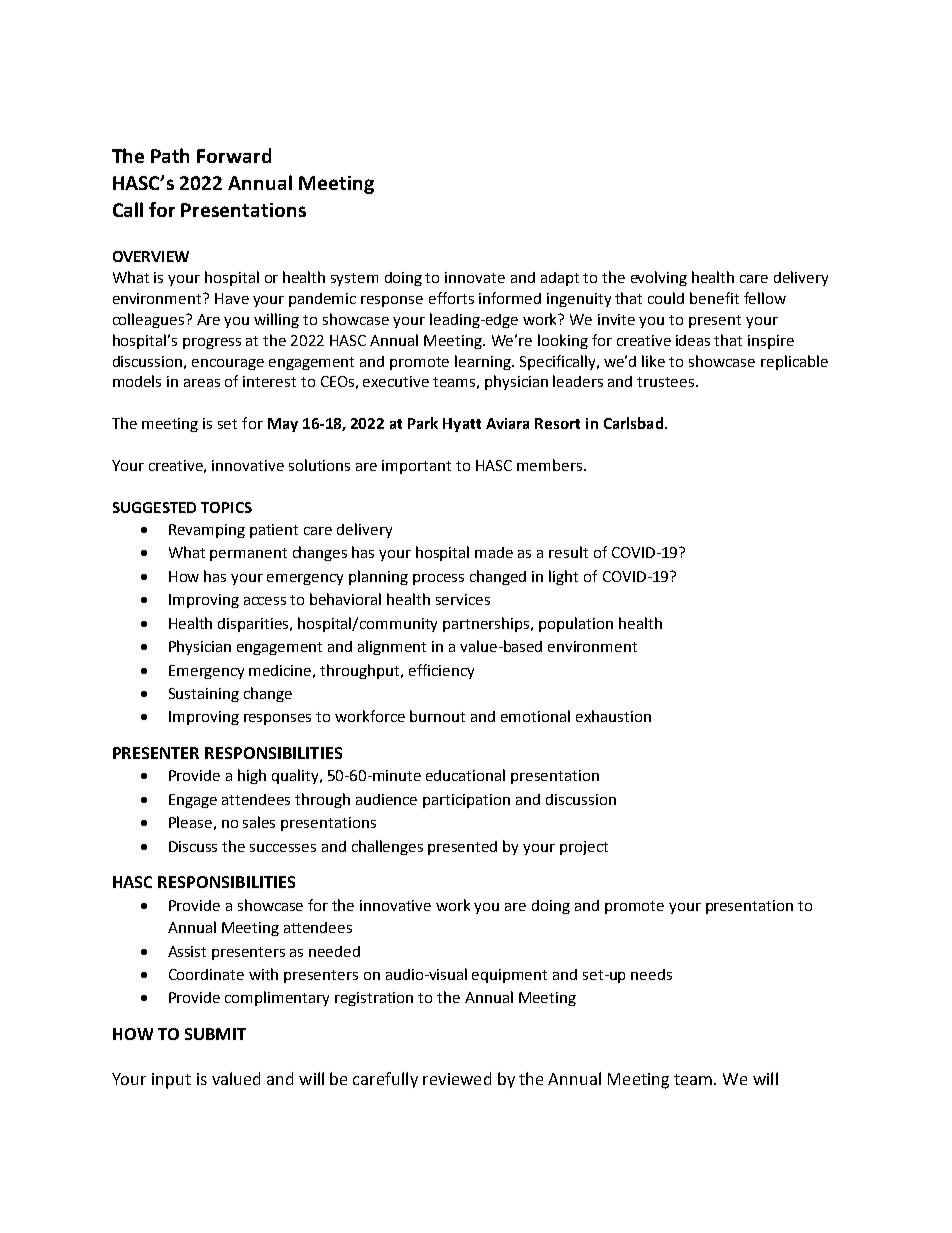  I want to click on reviewed, so click(457, 1078).
